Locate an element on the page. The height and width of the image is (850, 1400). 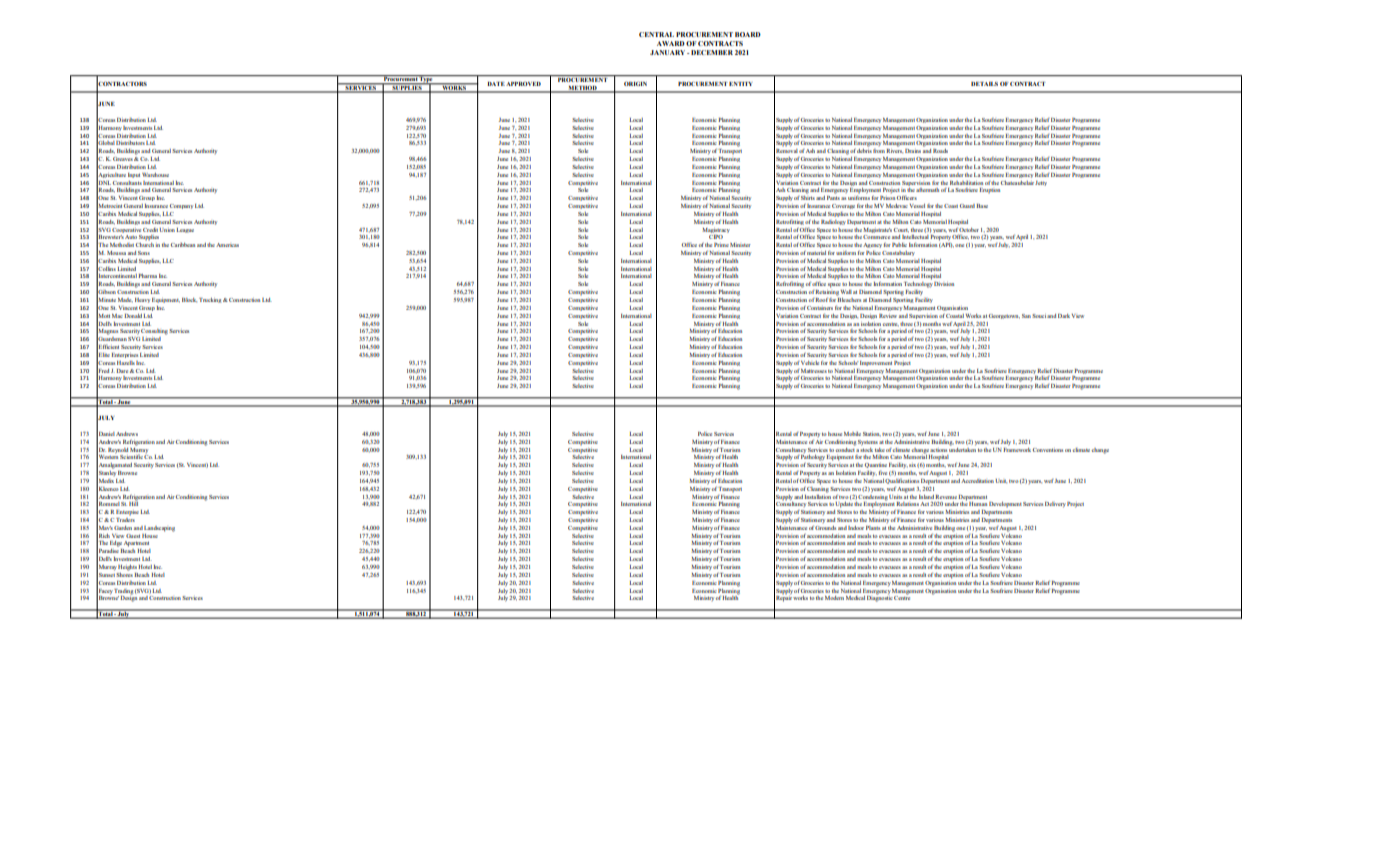
Vehicle is located at coordinates (810, 363).
